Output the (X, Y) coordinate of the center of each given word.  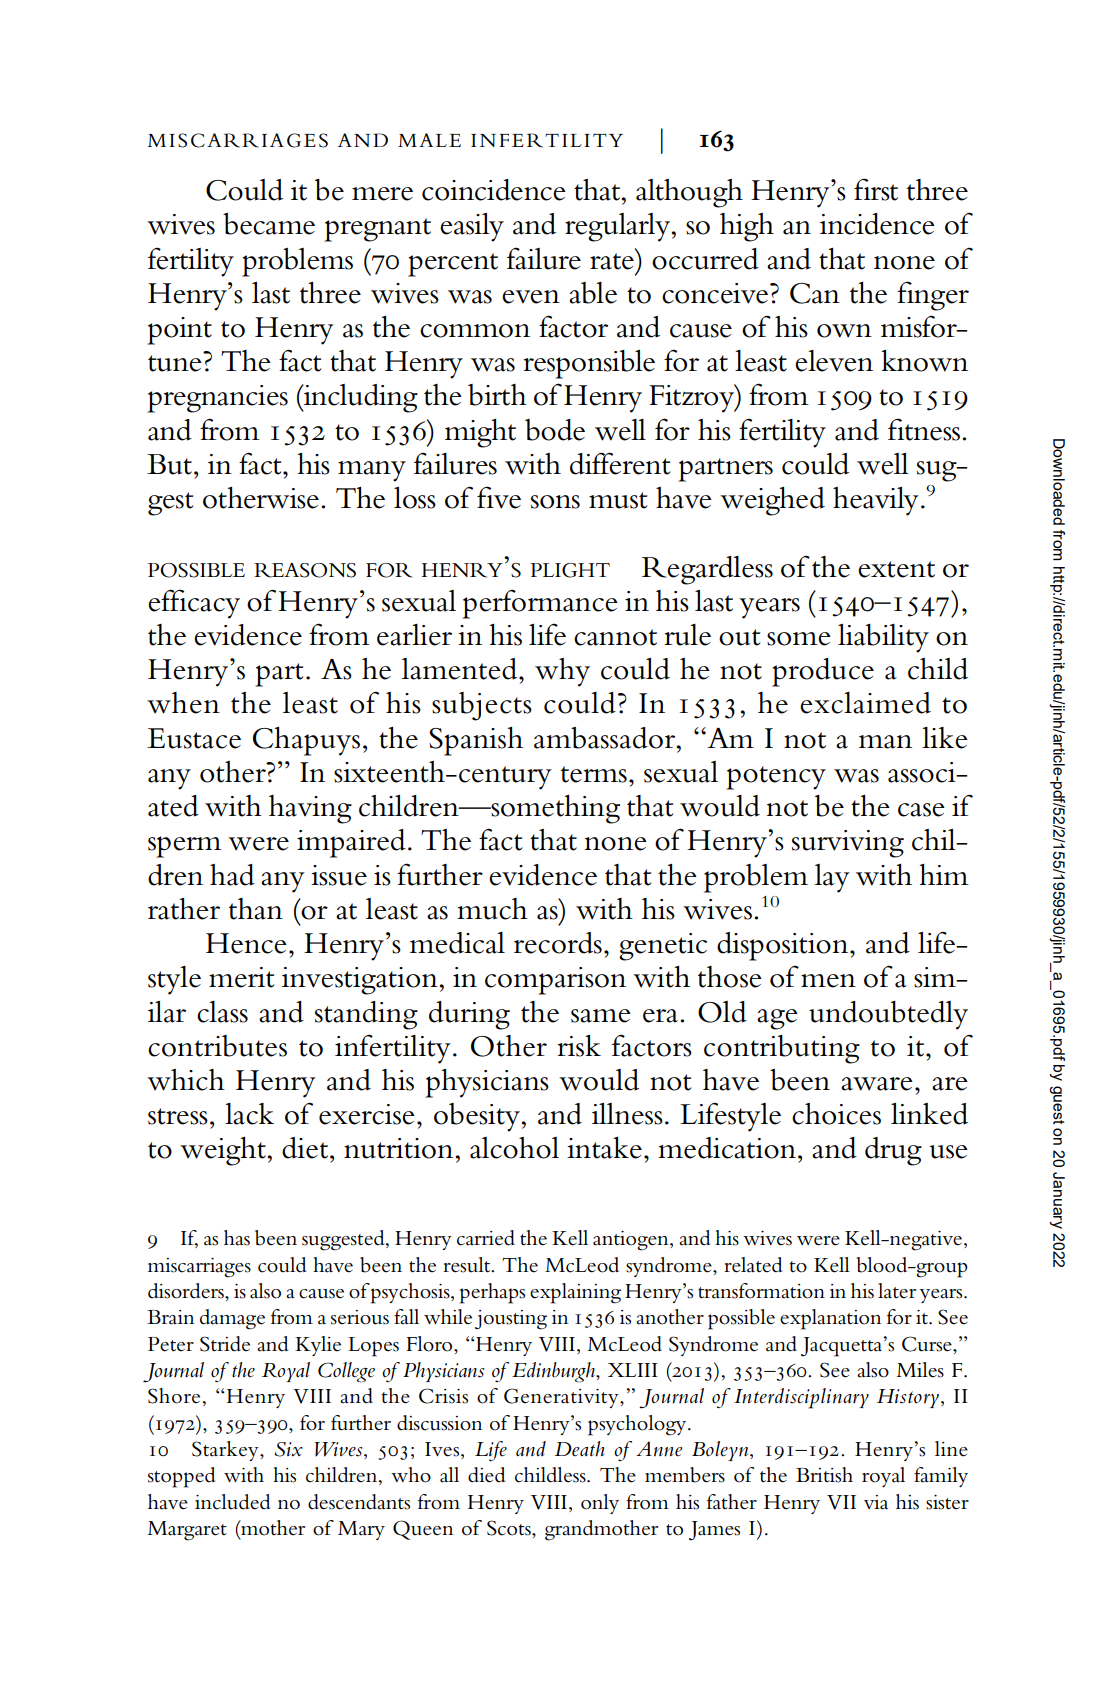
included (232, 1502)
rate (613, 260)
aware (877, 1084)
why (562, 672)
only (600, 1504)
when (183, 703)
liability (883, 638)
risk (579, 1046)
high (747, 227)
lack (249, 1114)
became (269, 224)
